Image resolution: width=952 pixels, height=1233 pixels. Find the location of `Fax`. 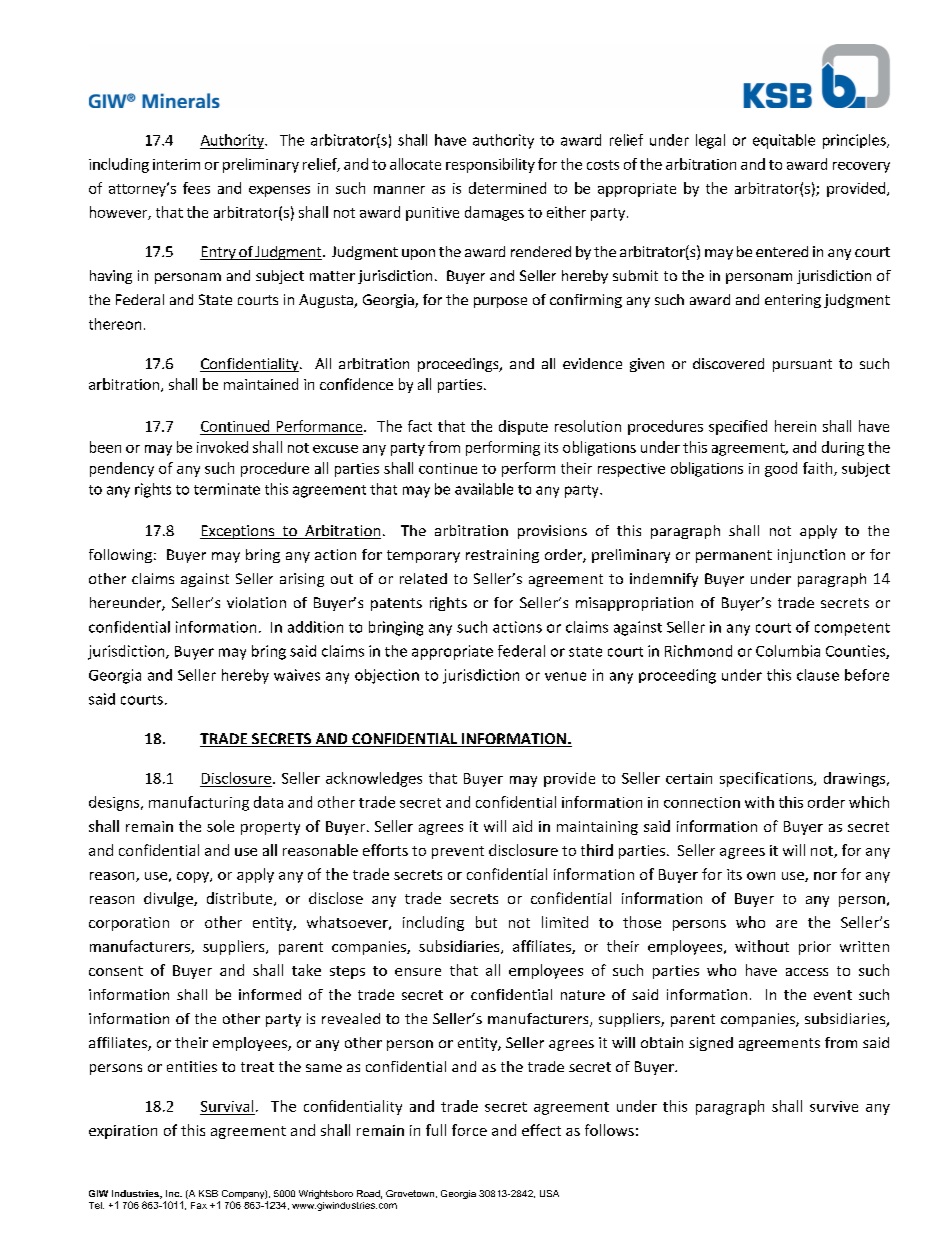

Fax is located at coordinates (199, 1205).
